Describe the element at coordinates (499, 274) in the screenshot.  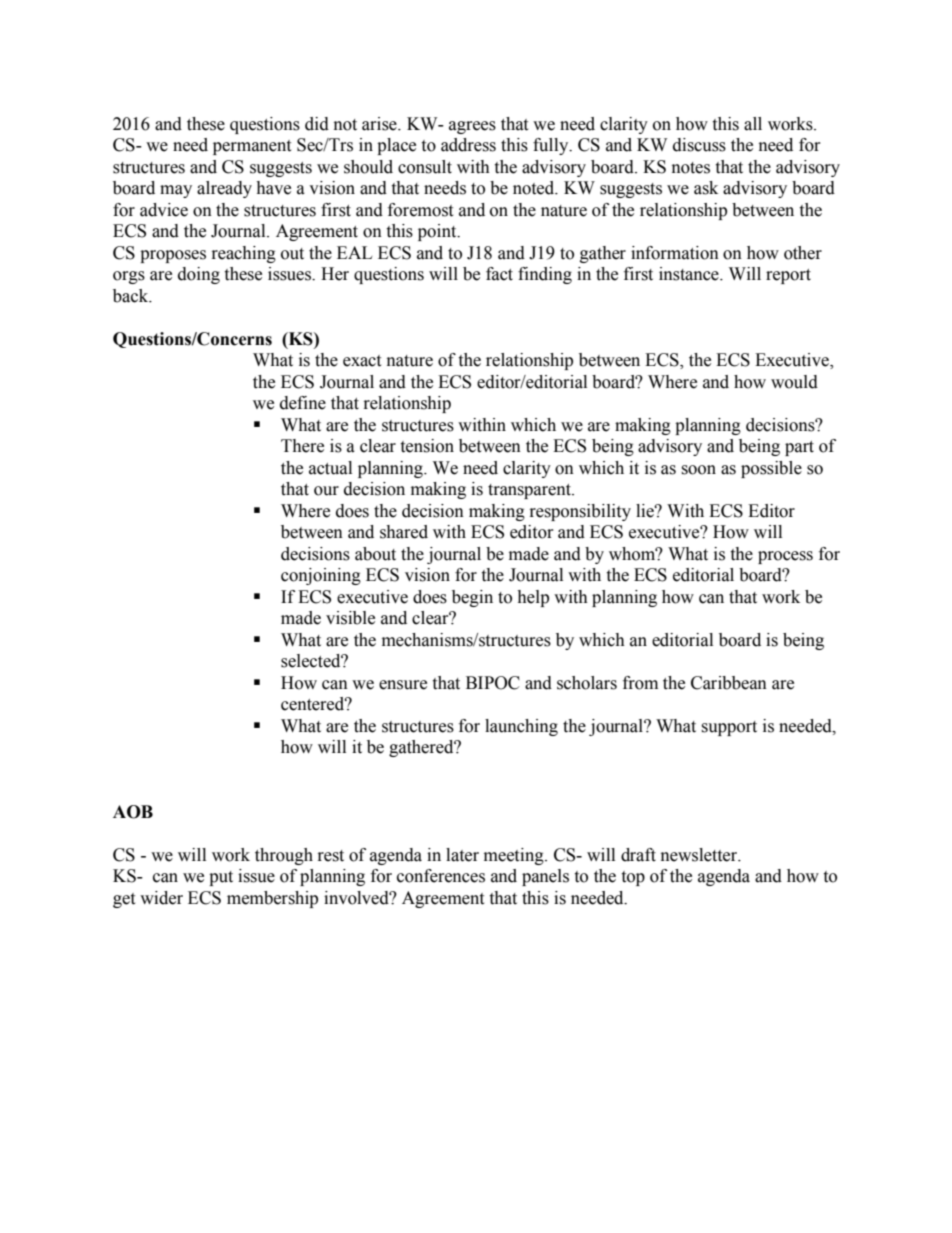
I see `fact` at that location.
